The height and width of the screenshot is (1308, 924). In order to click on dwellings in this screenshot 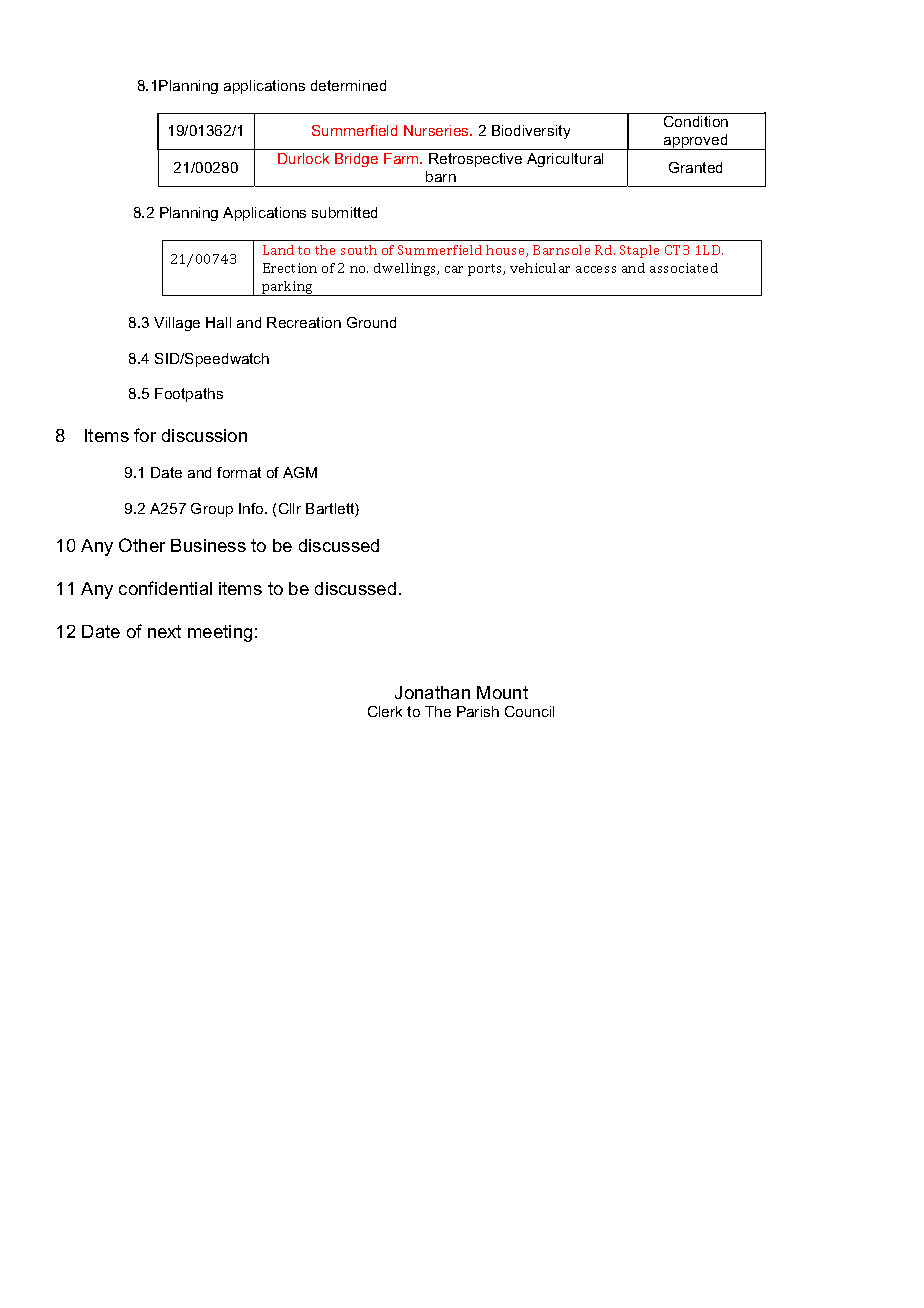, I will do `click(406, 269)`.
